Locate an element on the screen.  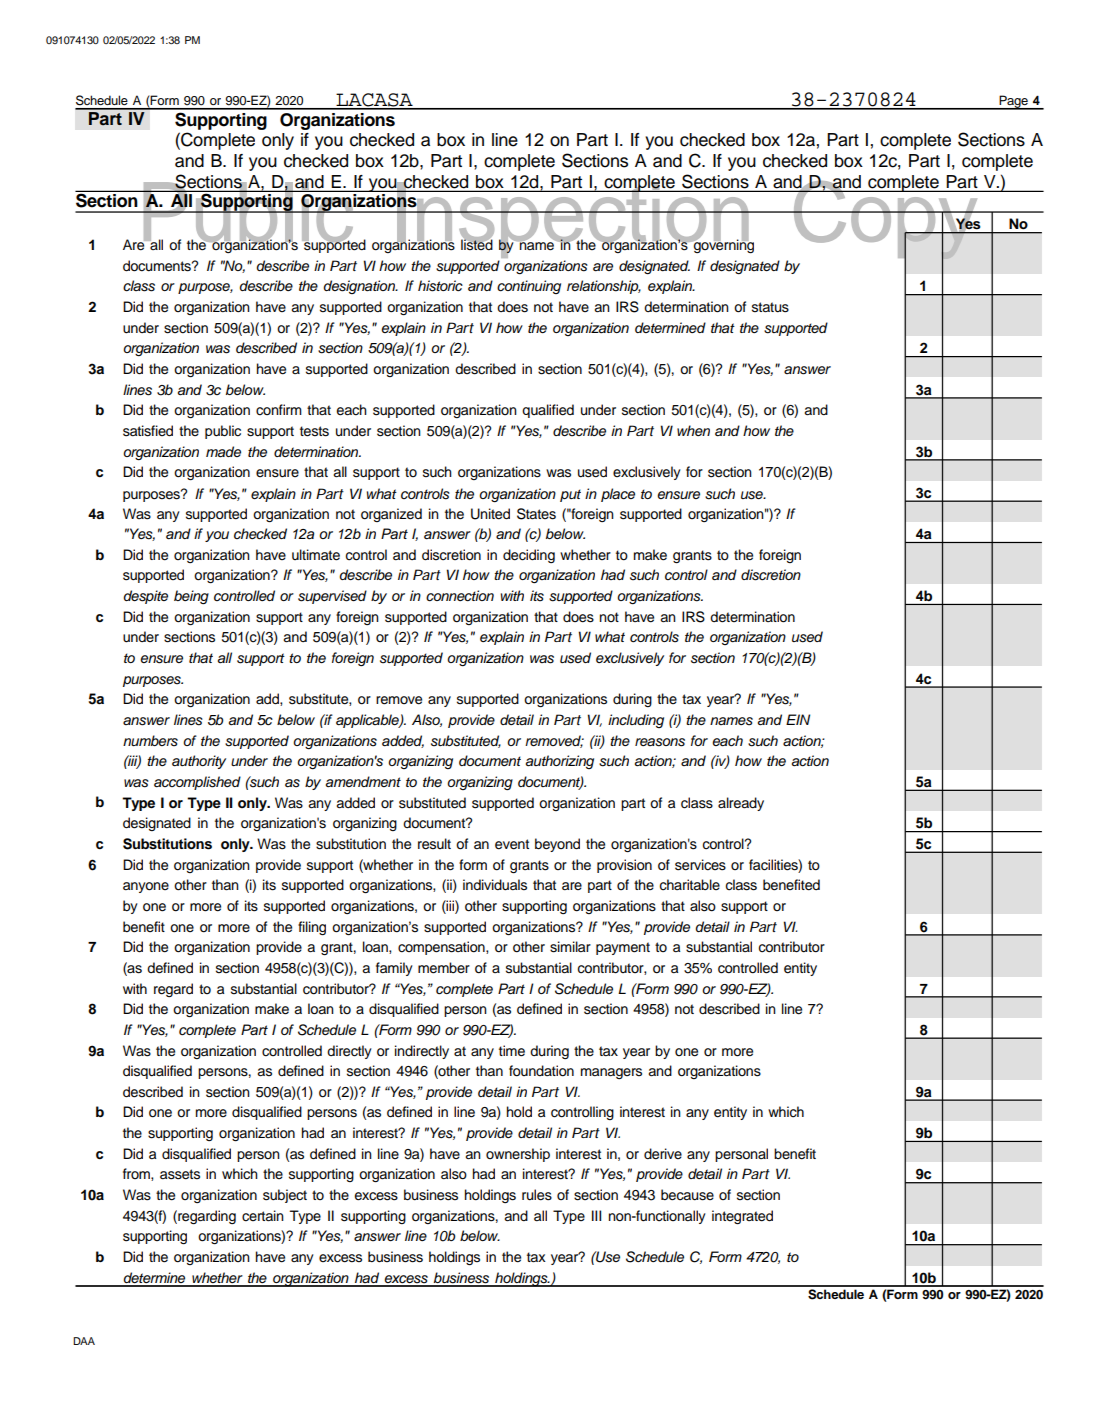
Copy is located at coordinates (885, 219).
